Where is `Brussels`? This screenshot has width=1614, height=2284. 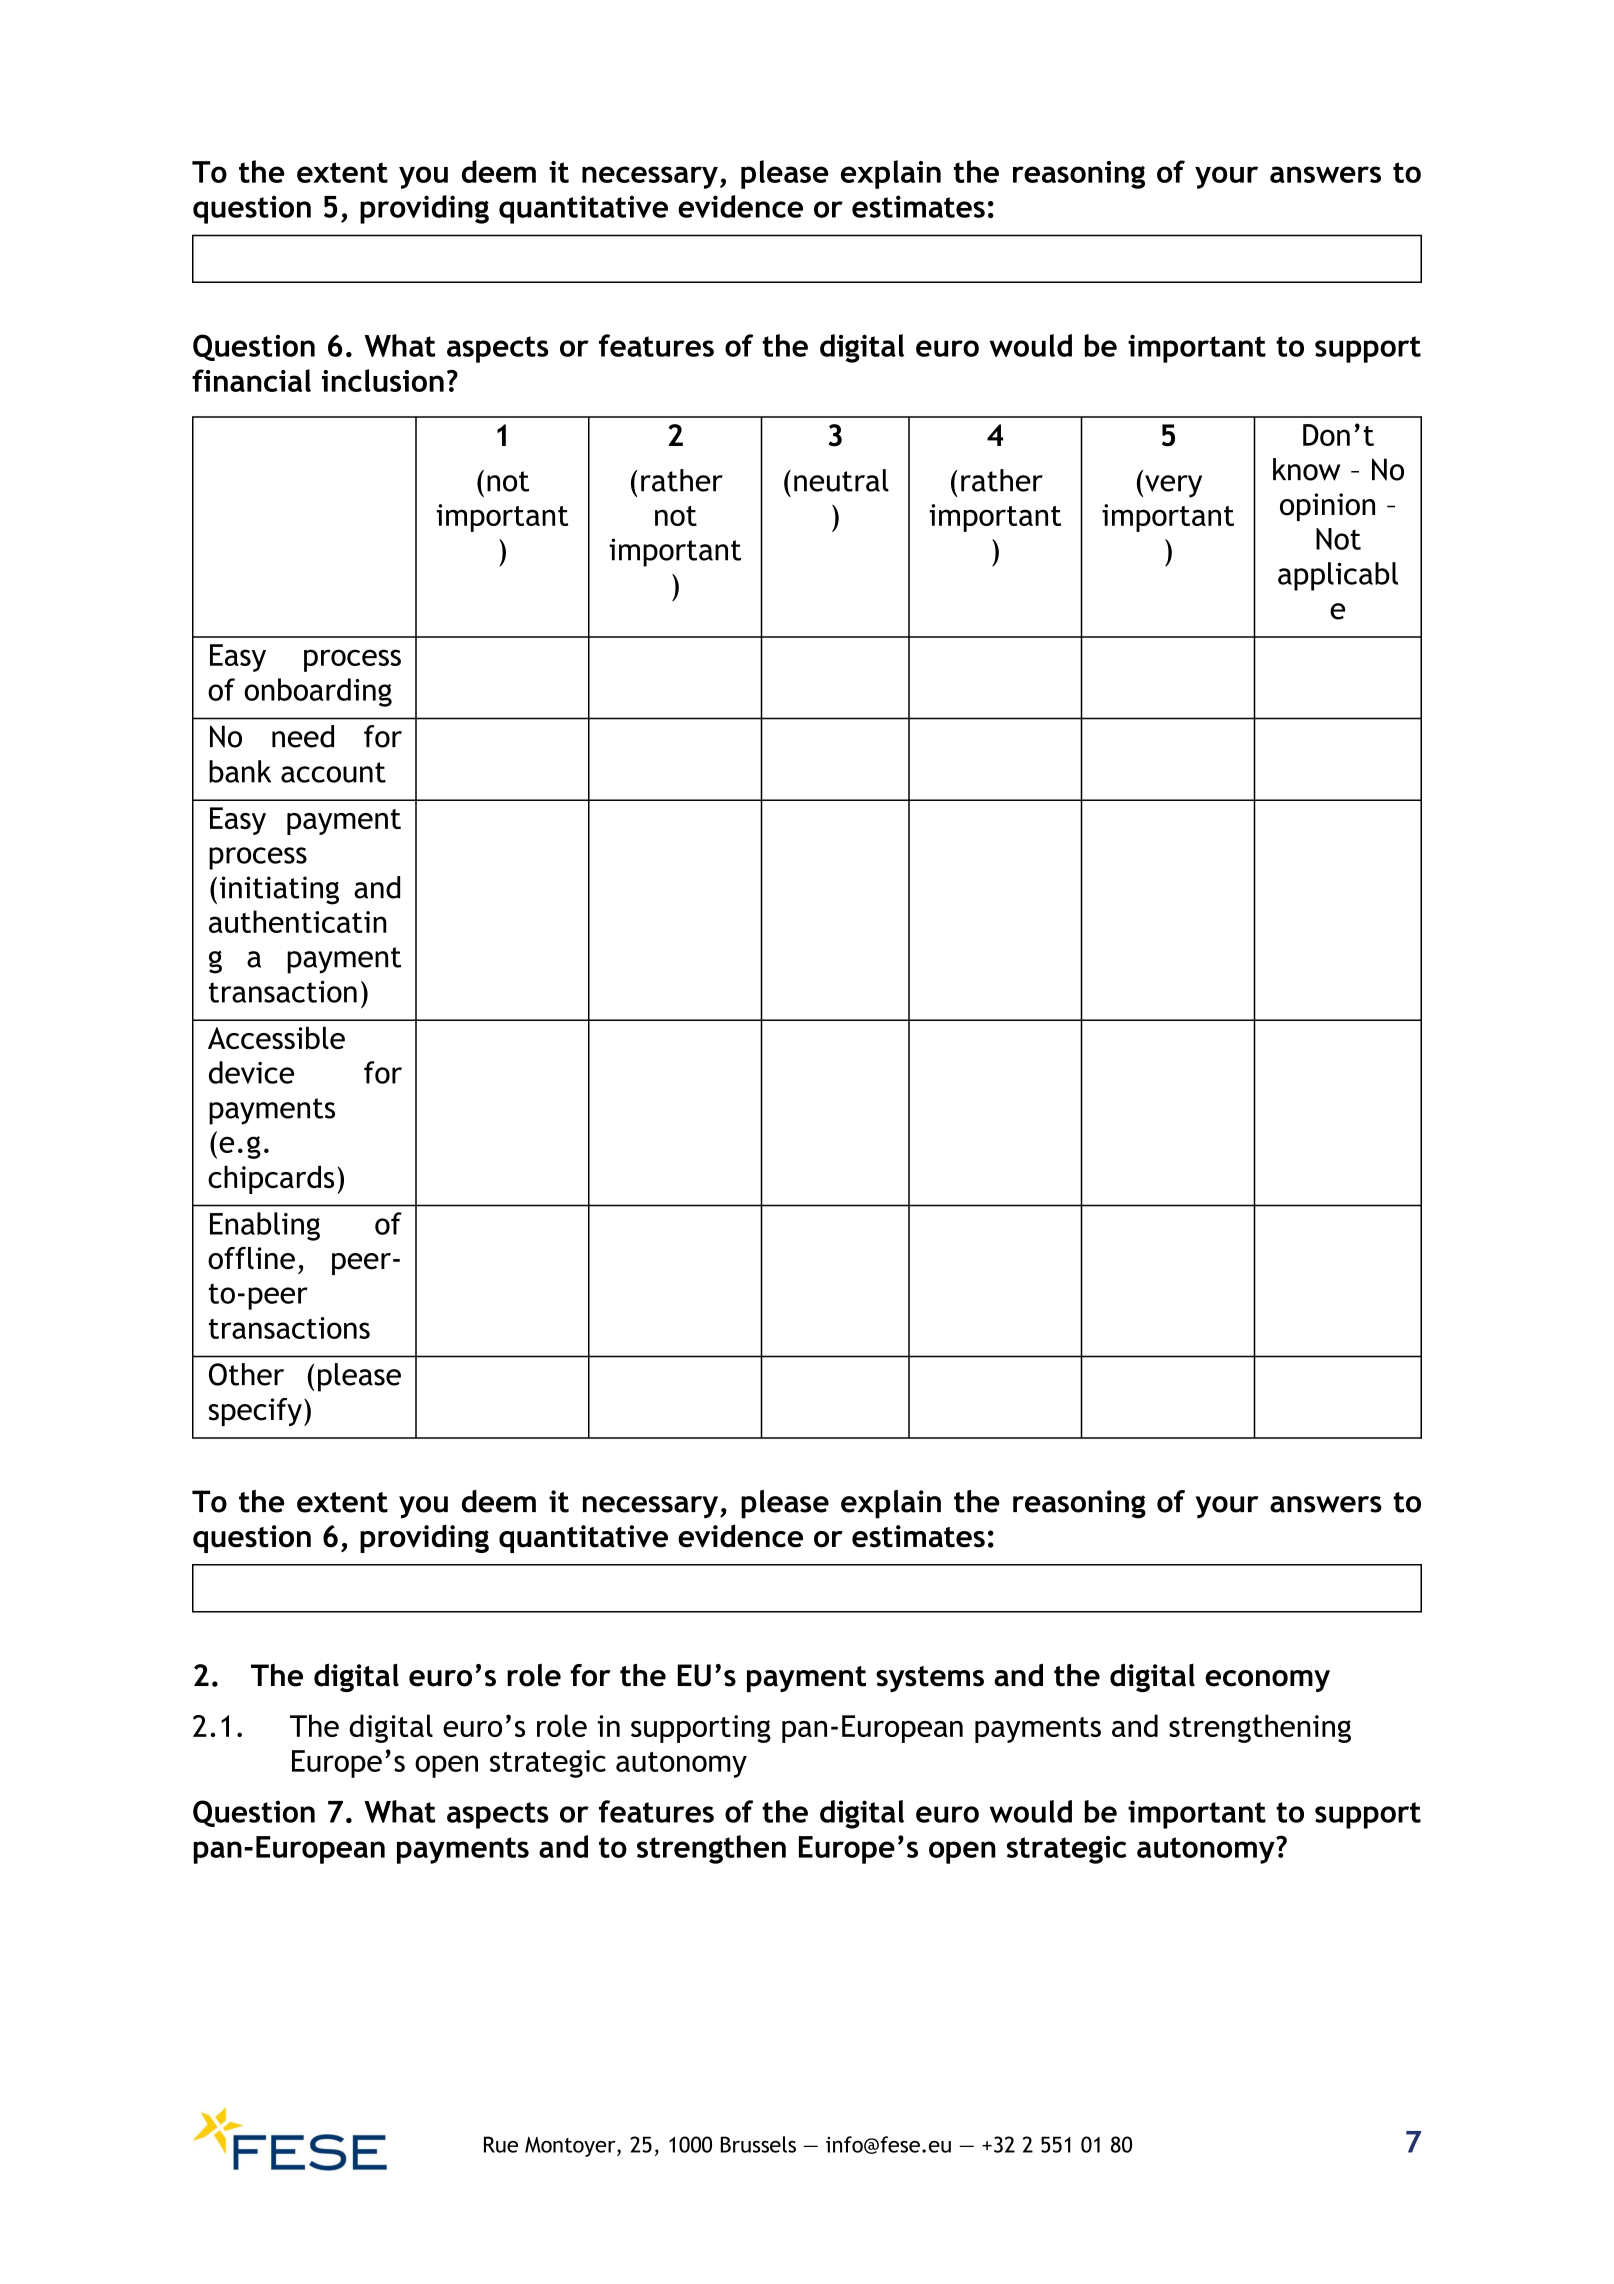
Brussels is located at coordinates (758, 2144).
